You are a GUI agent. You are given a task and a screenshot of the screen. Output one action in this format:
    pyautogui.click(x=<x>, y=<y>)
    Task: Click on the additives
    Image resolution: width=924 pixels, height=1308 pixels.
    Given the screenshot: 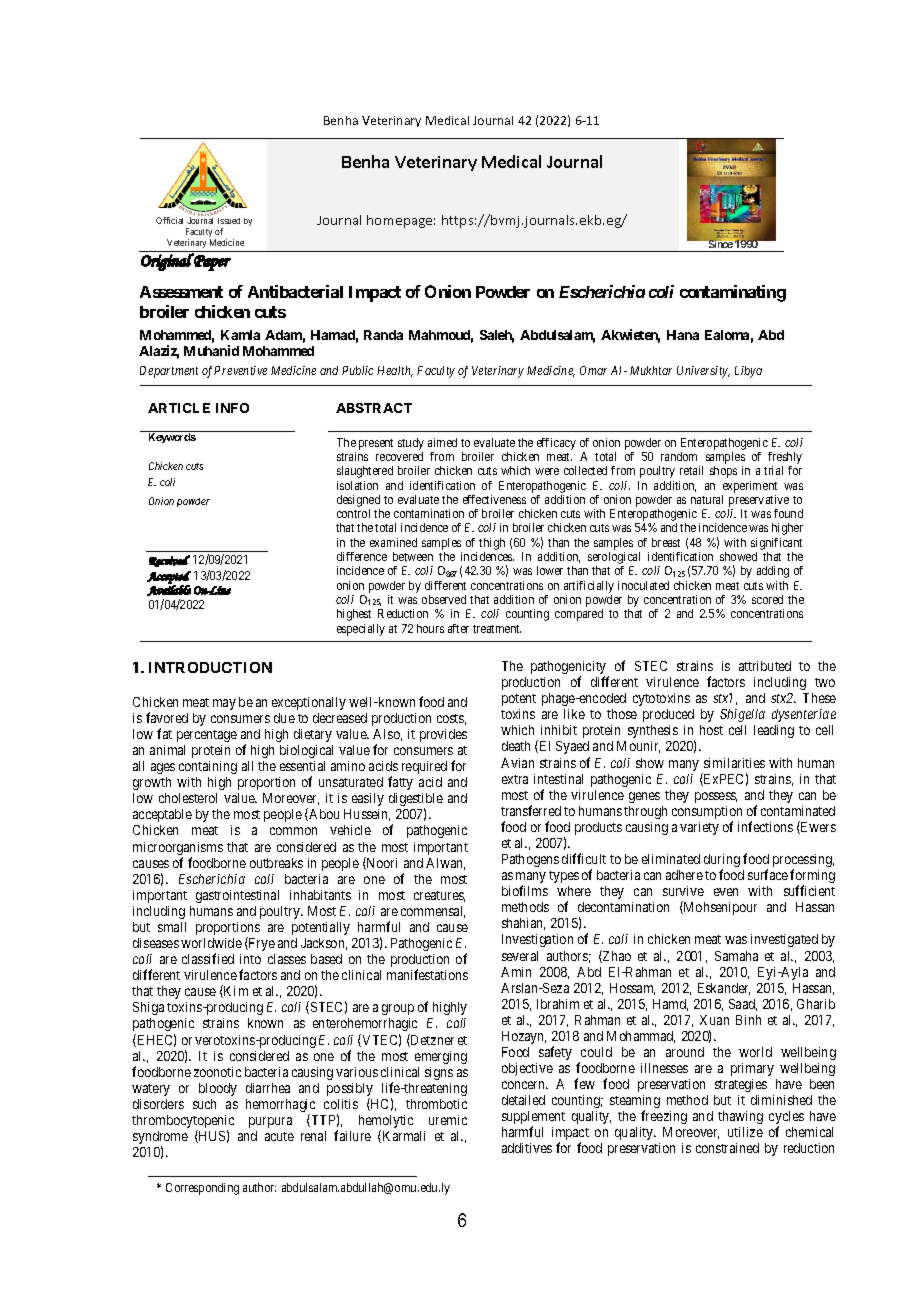 What is the action you would take?
    pyautogui.click(x=527, y=1148)
